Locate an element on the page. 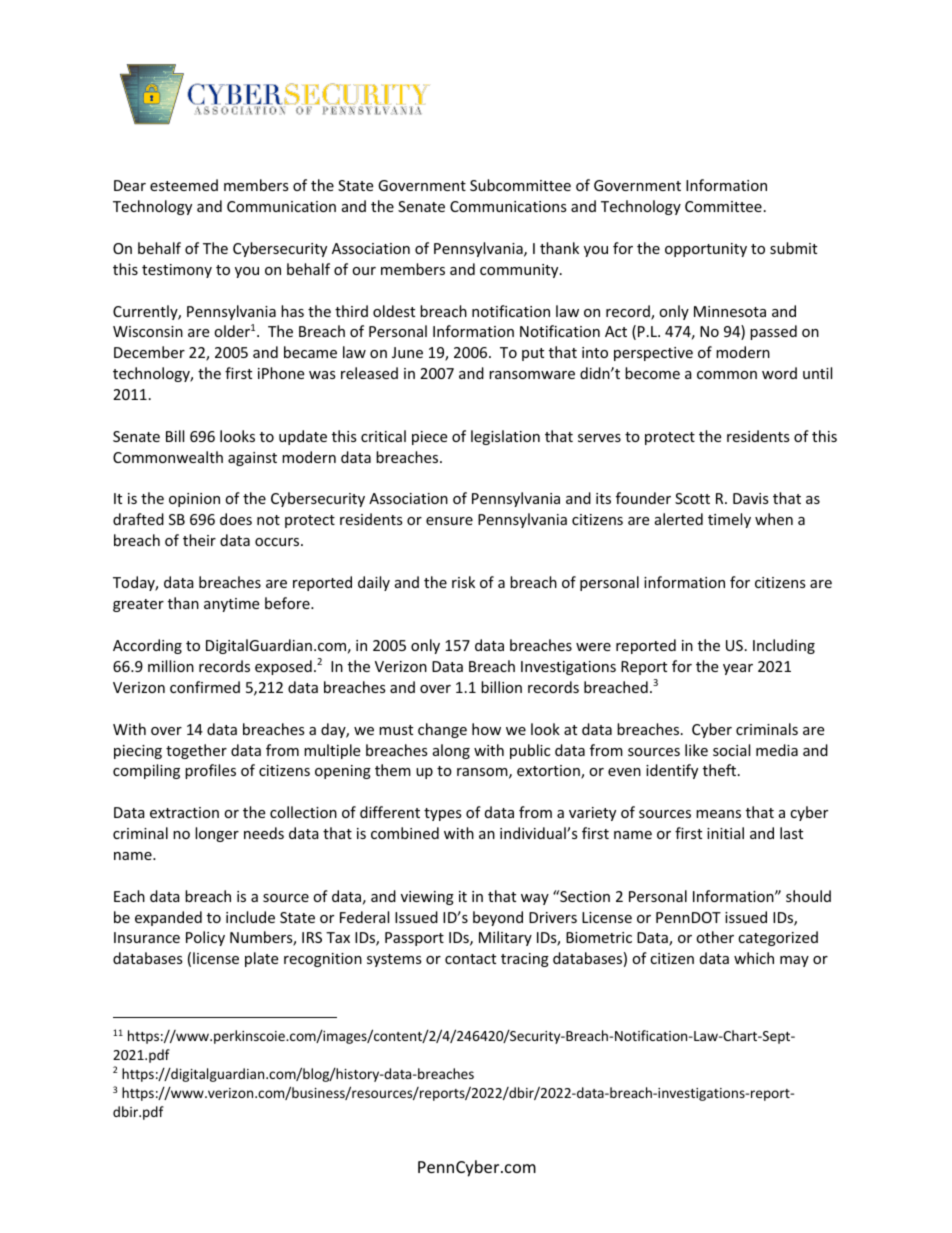 The height and width of the page is (1233, 952). confirmed is located at coordinates (205, 687).
